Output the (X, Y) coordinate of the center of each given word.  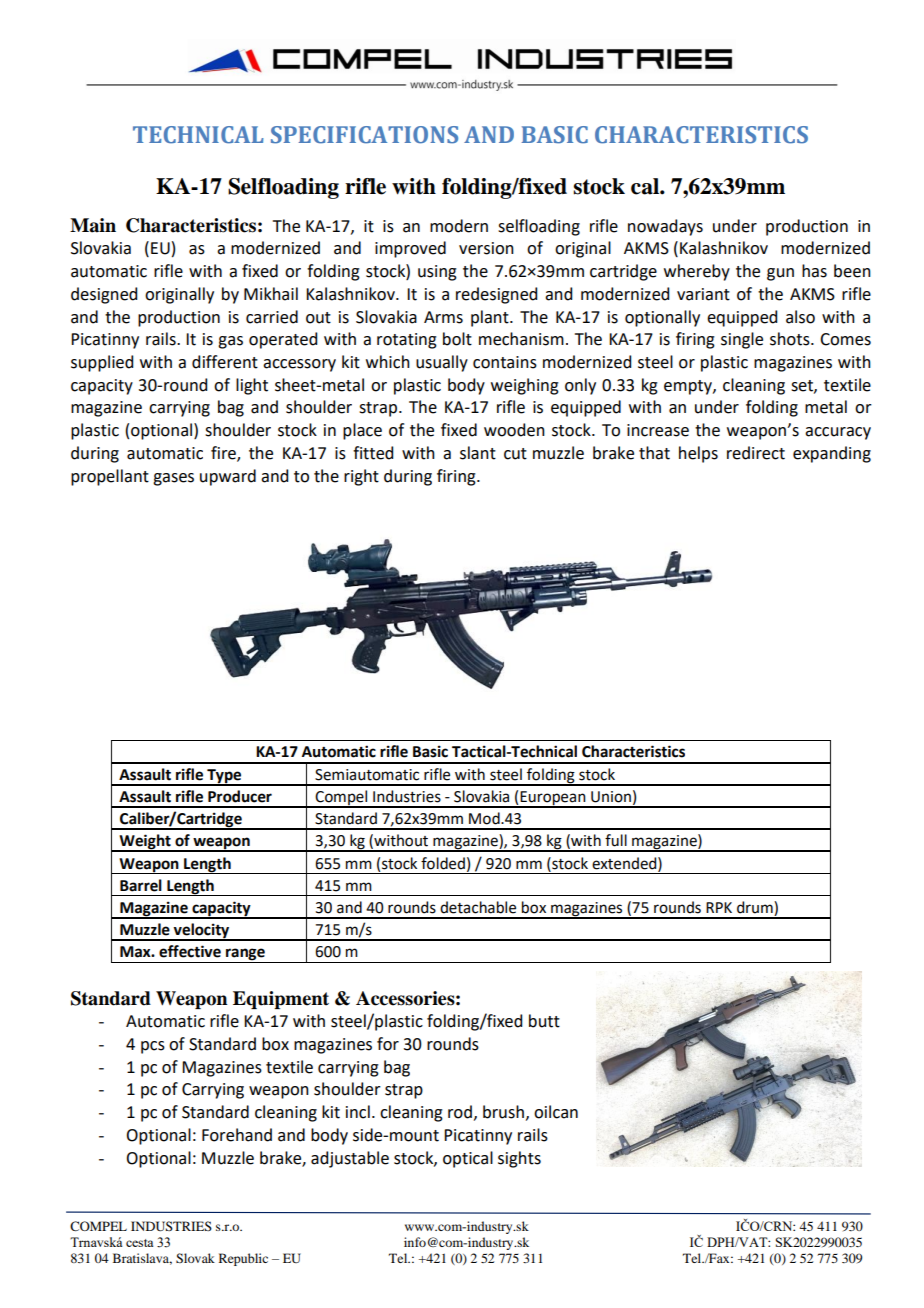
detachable (478, 907)
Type (224, 777)
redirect (756, 453)
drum (756, 908)
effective (190, 951)
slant (478, 453)
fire (224, 454)
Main (93, 225)
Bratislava (142, 1259)
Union (611, 797)
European (553, 799)
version (486, 248)
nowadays (665, 227)
